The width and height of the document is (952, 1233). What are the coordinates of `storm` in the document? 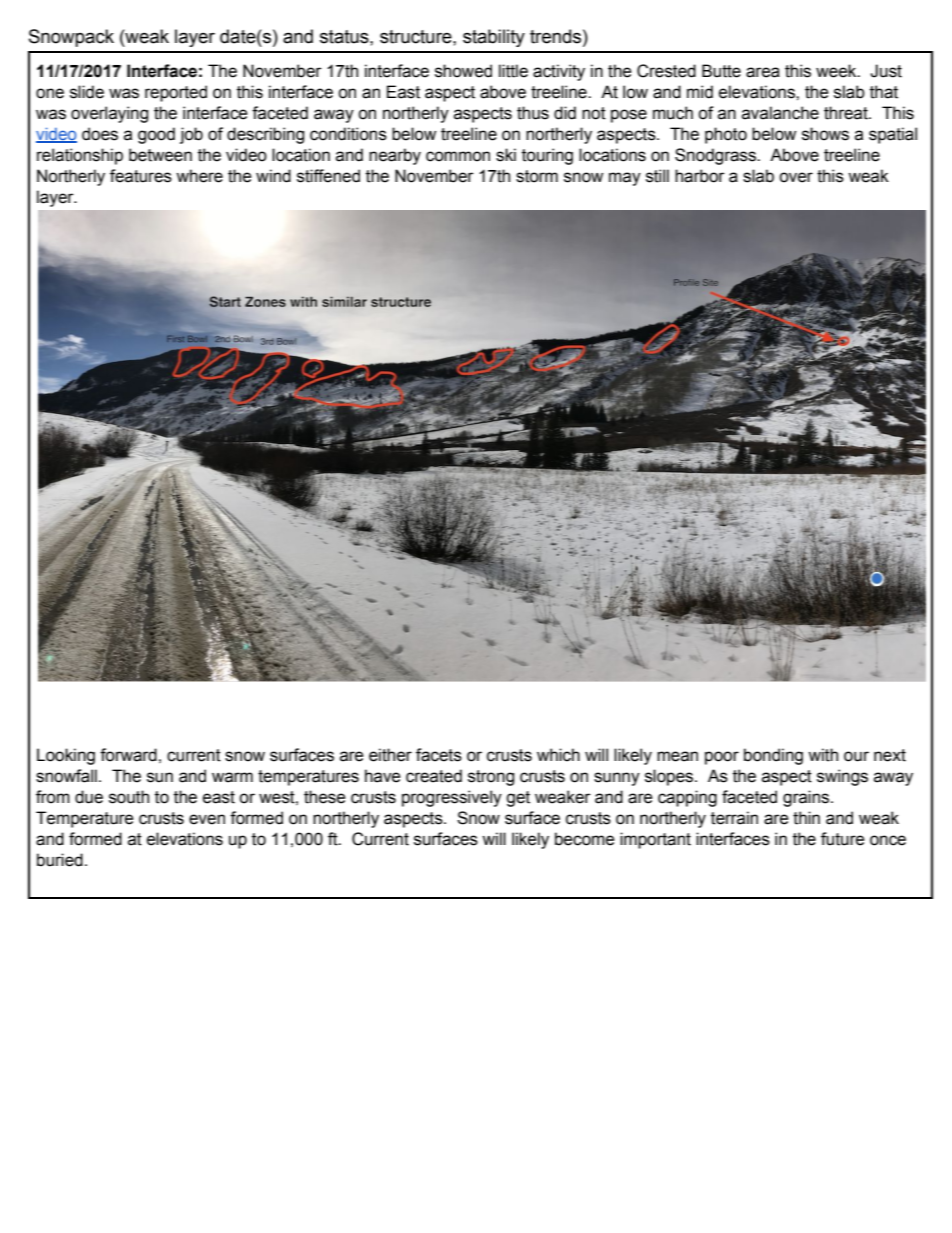 It's located at (537, 176).
